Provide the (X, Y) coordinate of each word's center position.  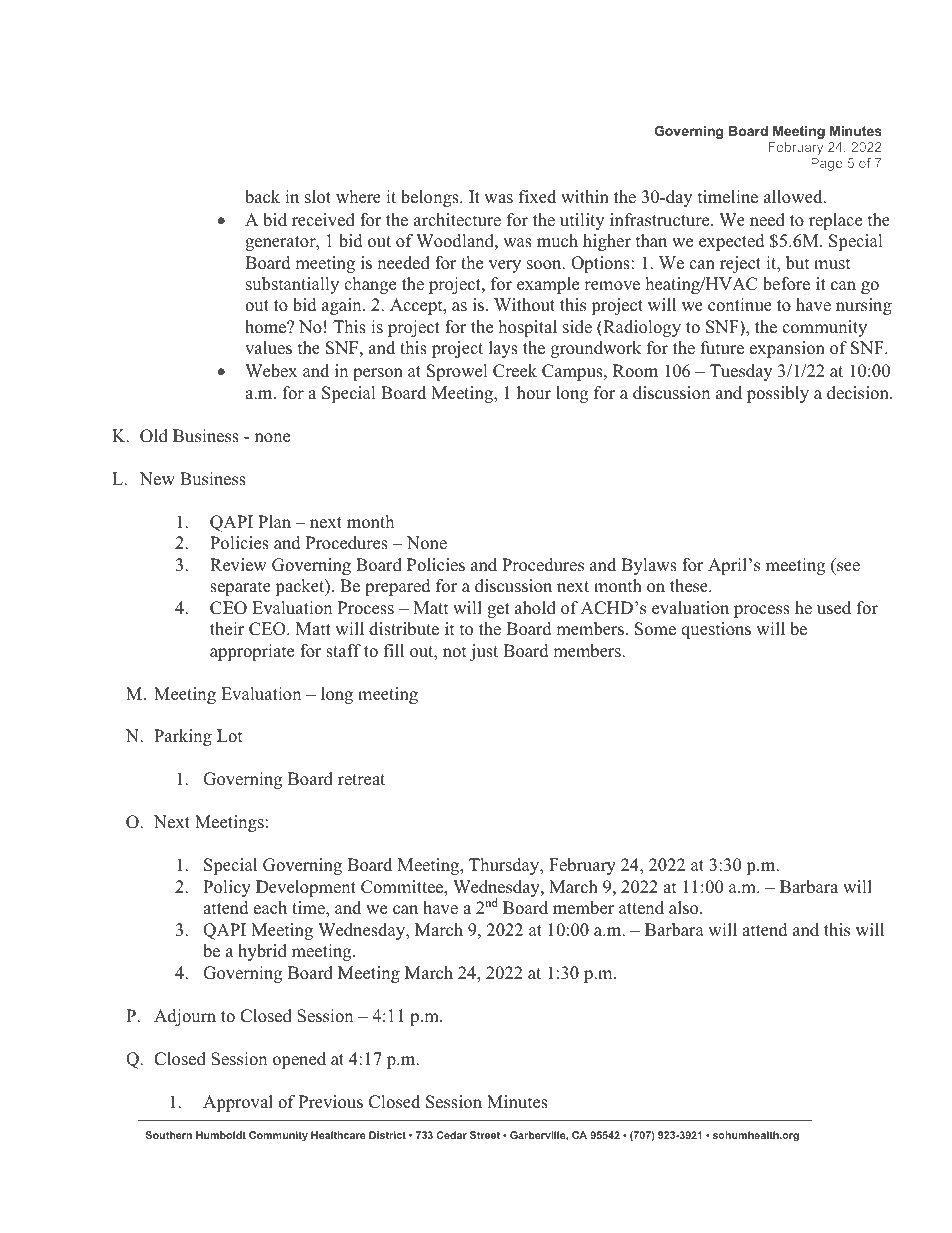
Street (485, 1135)
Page (826, 164)
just (484, 652)
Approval (238, 1103)
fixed (537, 197)
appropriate (252, 652)
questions (716, 630)
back (262, 197)
